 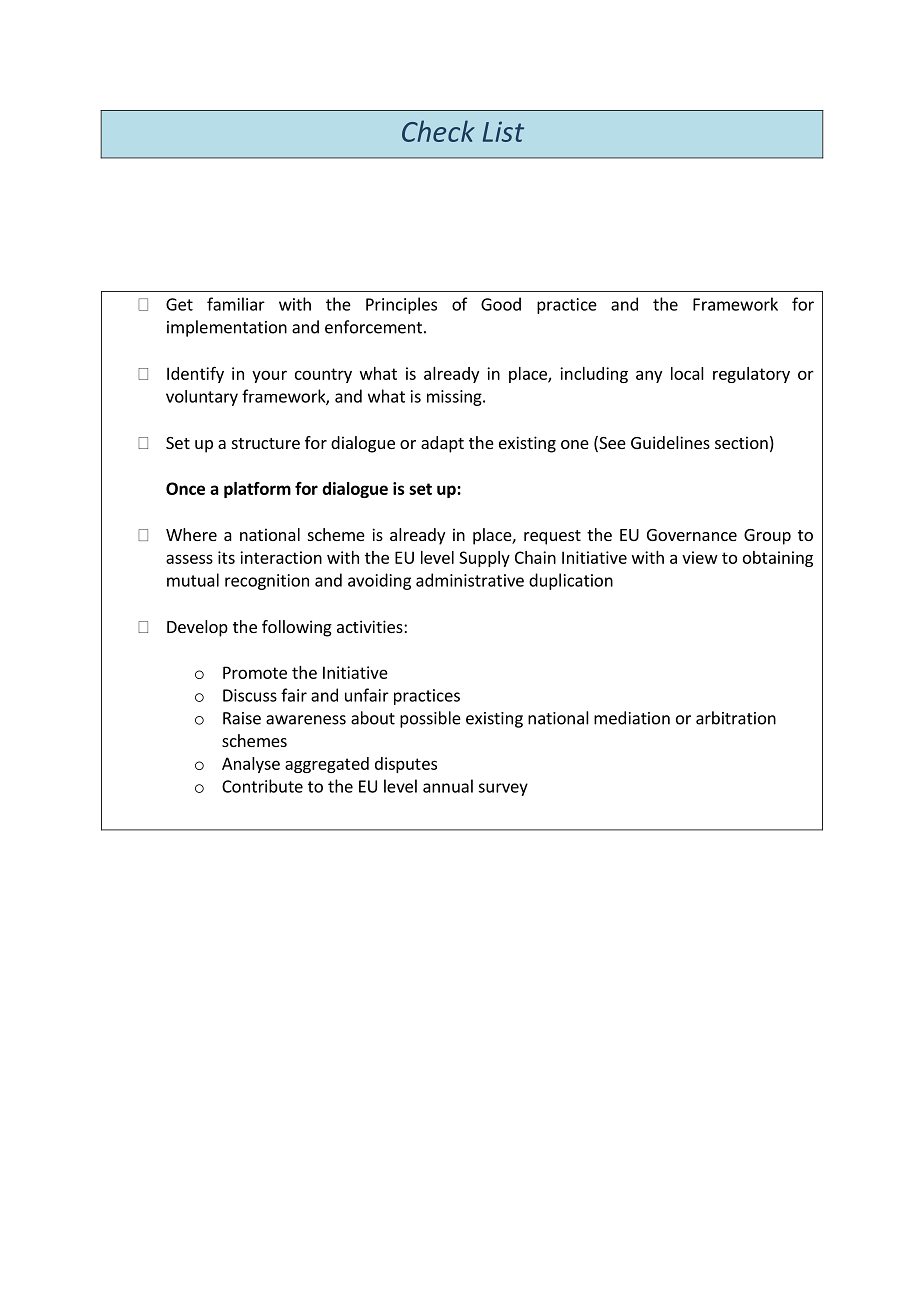 I want to click on annual, so click(x=448, y=786).
